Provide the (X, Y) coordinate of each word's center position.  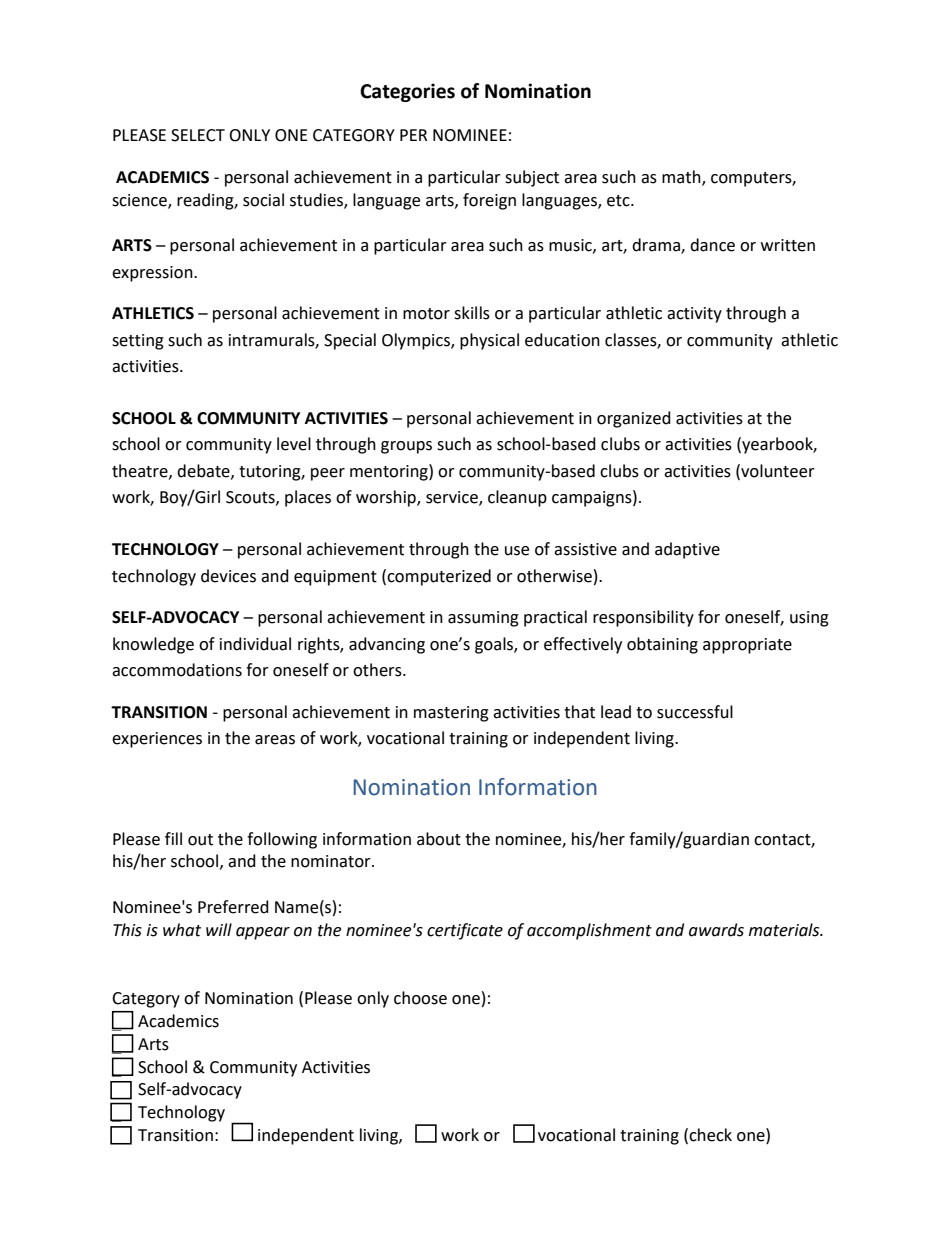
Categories (407, 92)
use (517, 551)
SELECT (198, 135)
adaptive (687, 550)
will (219, 929)
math (682, 178)
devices (228, 576)
